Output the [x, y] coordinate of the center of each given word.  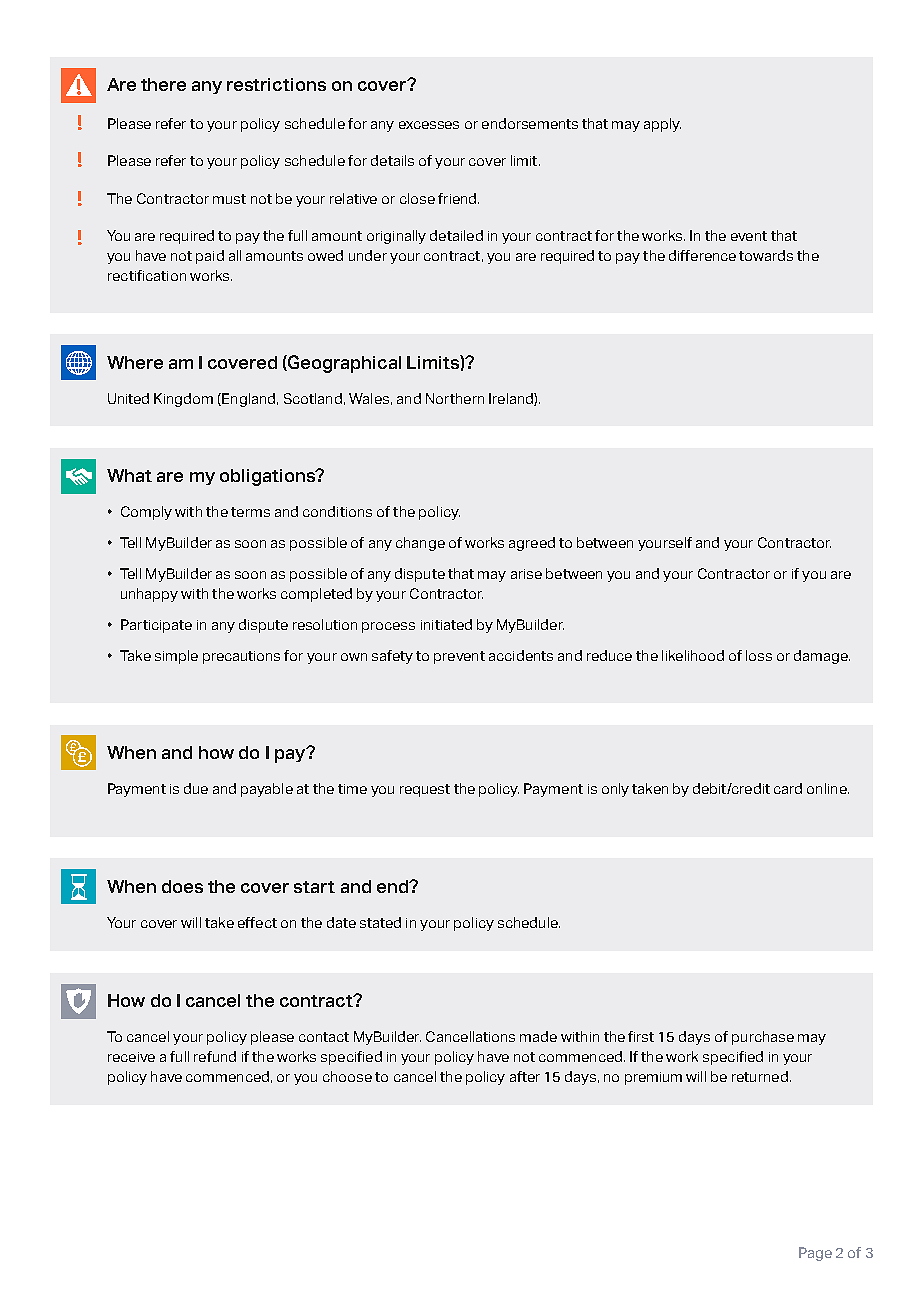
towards [766, 255]
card [788, 788]
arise [526, 574]
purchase [763, 1038]
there [163, 84]
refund [215, 1056]
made [538, 1036]
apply [662, 125]
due [196, 788]
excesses [429, 125]
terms [250, 512]
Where [135, 362]
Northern [455, 398]
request [425, 790]
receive [131, 1057]
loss [759, 655]
